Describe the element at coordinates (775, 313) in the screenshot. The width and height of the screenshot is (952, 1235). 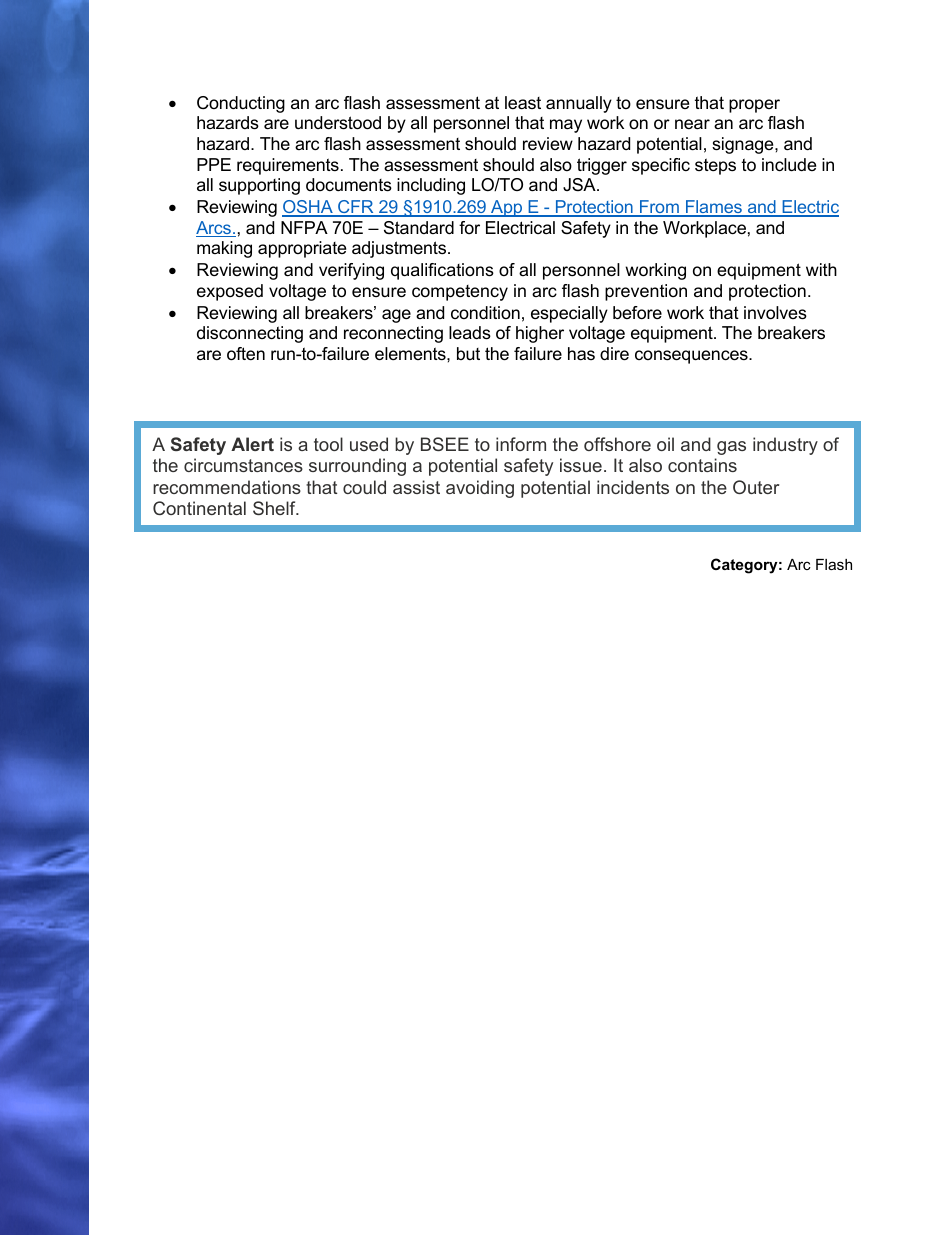
I see `involves` at that location.
